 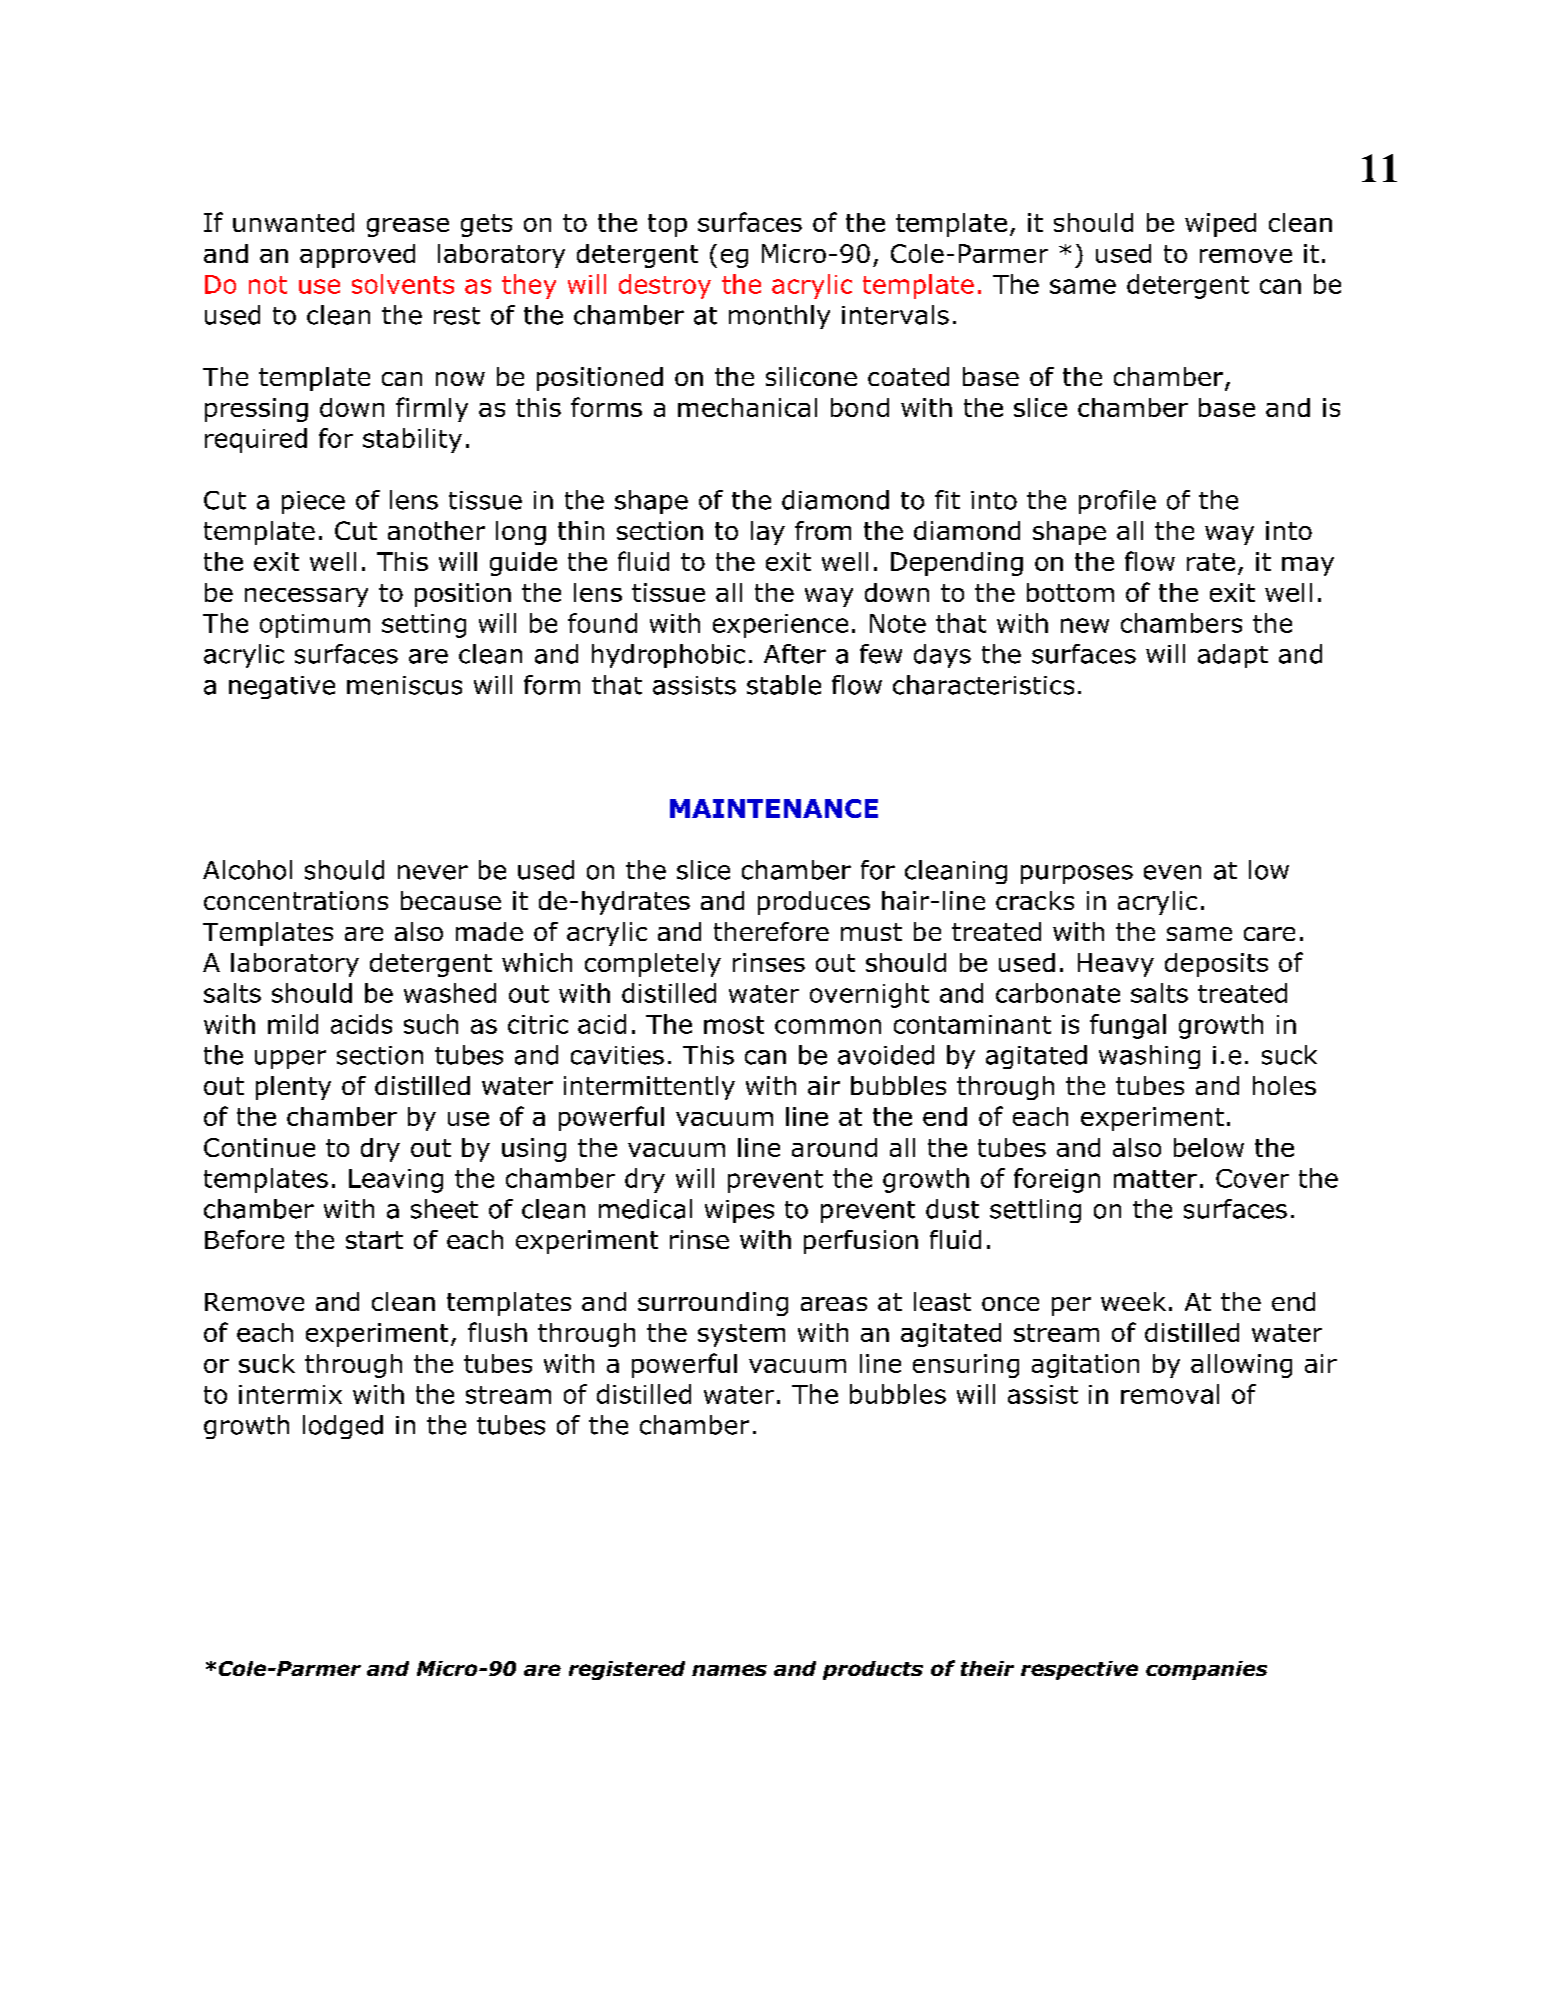 I want to click on registered, so click(x=627, y=1670).
